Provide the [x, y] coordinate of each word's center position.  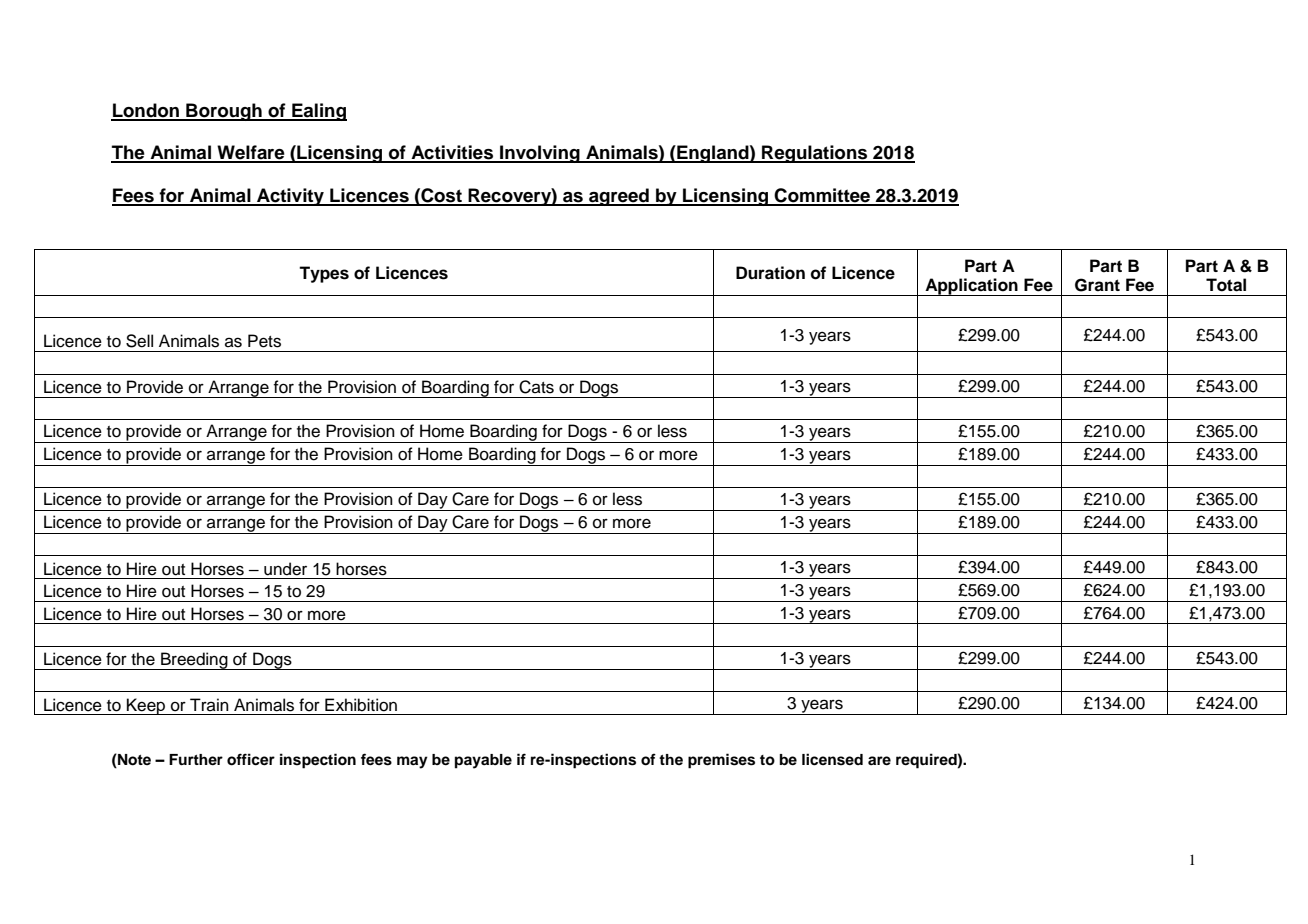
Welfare [251, 153]
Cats [536, 387]
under [285, 569]
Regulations [815, 154]
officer [251, 759]
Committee [822, 196]
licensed [832, 759]
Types [324, 274]
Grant [1097, 285]
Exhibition [361, 705]
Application [971, 287]
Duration [770, 273]
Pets [264, 341]
